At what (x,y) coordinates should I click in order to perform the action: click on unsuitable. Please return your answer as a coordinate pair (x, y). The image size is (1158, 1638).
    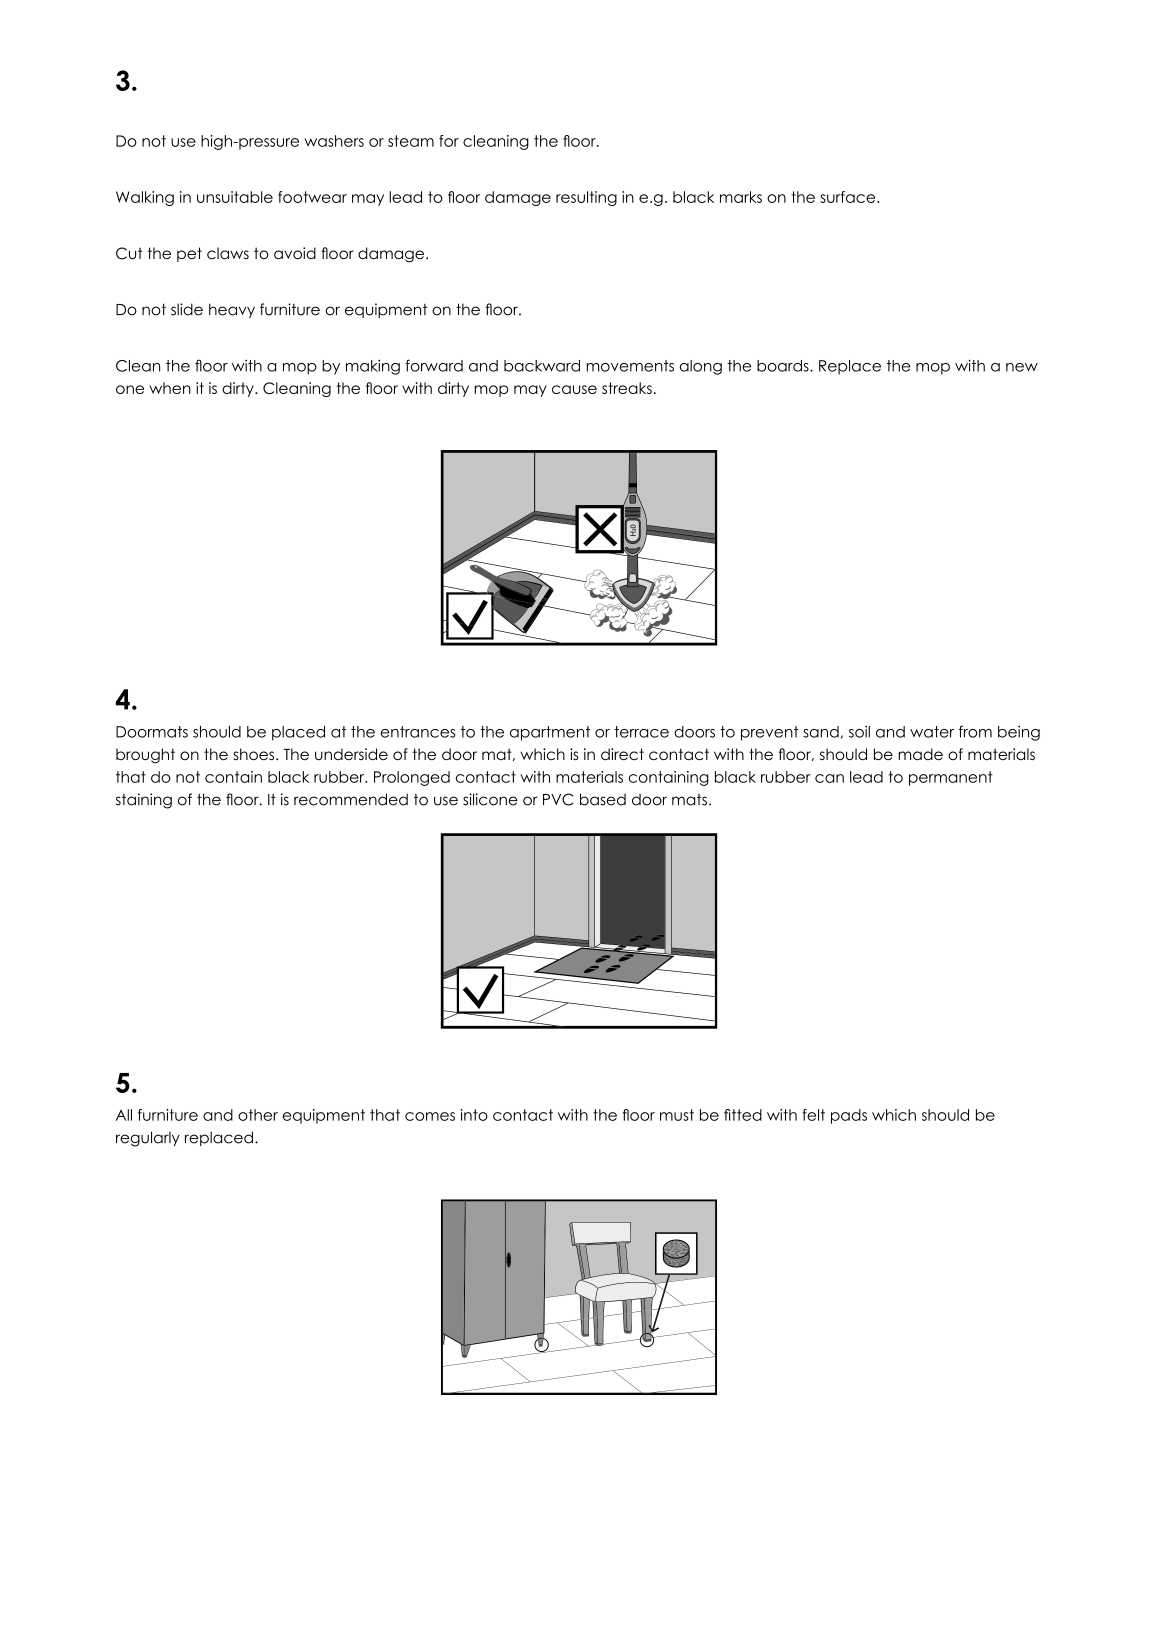
    Looking at the image, I should click on (235, 197).
